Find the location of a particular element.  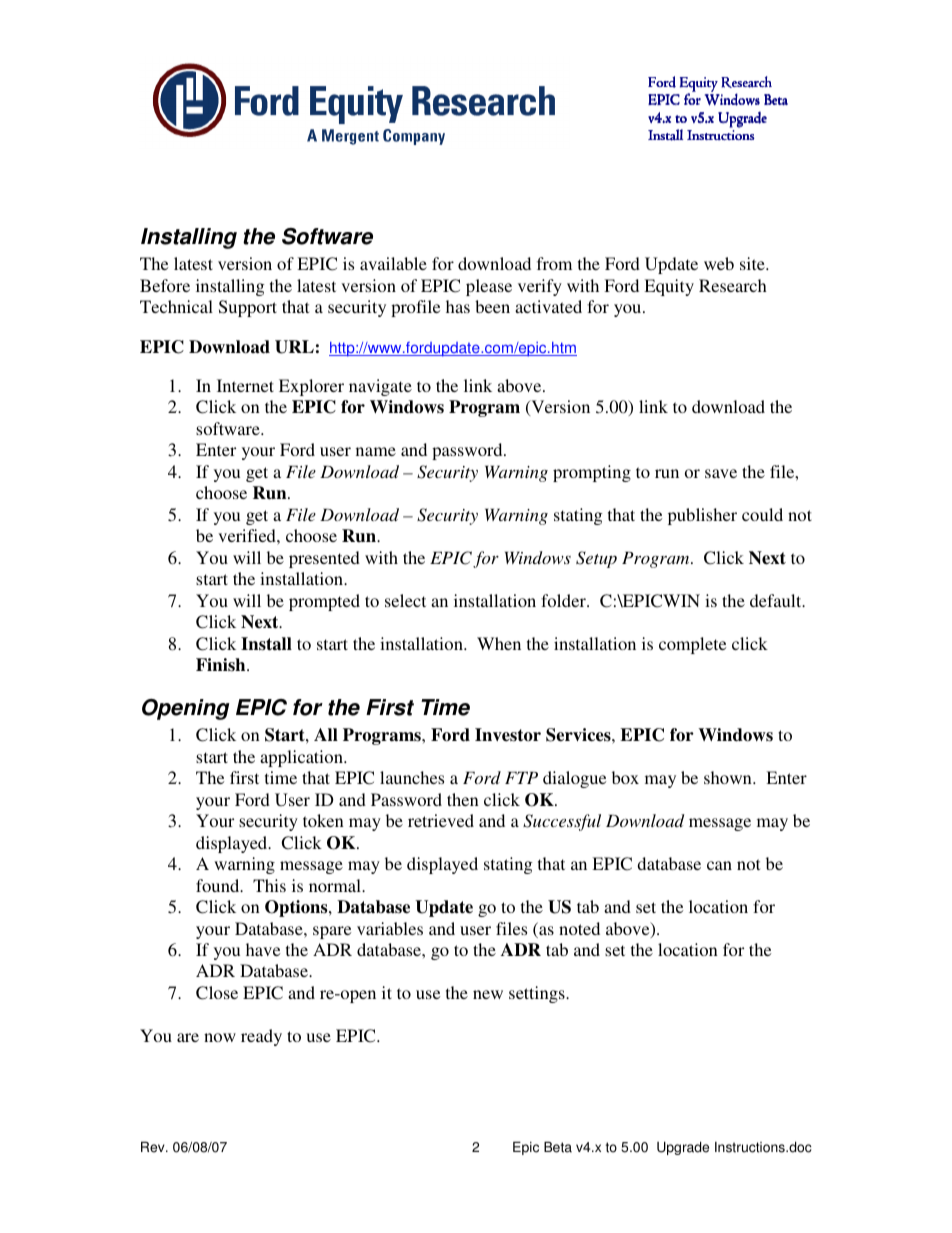

Finish is located at coordinates (222, 665).
